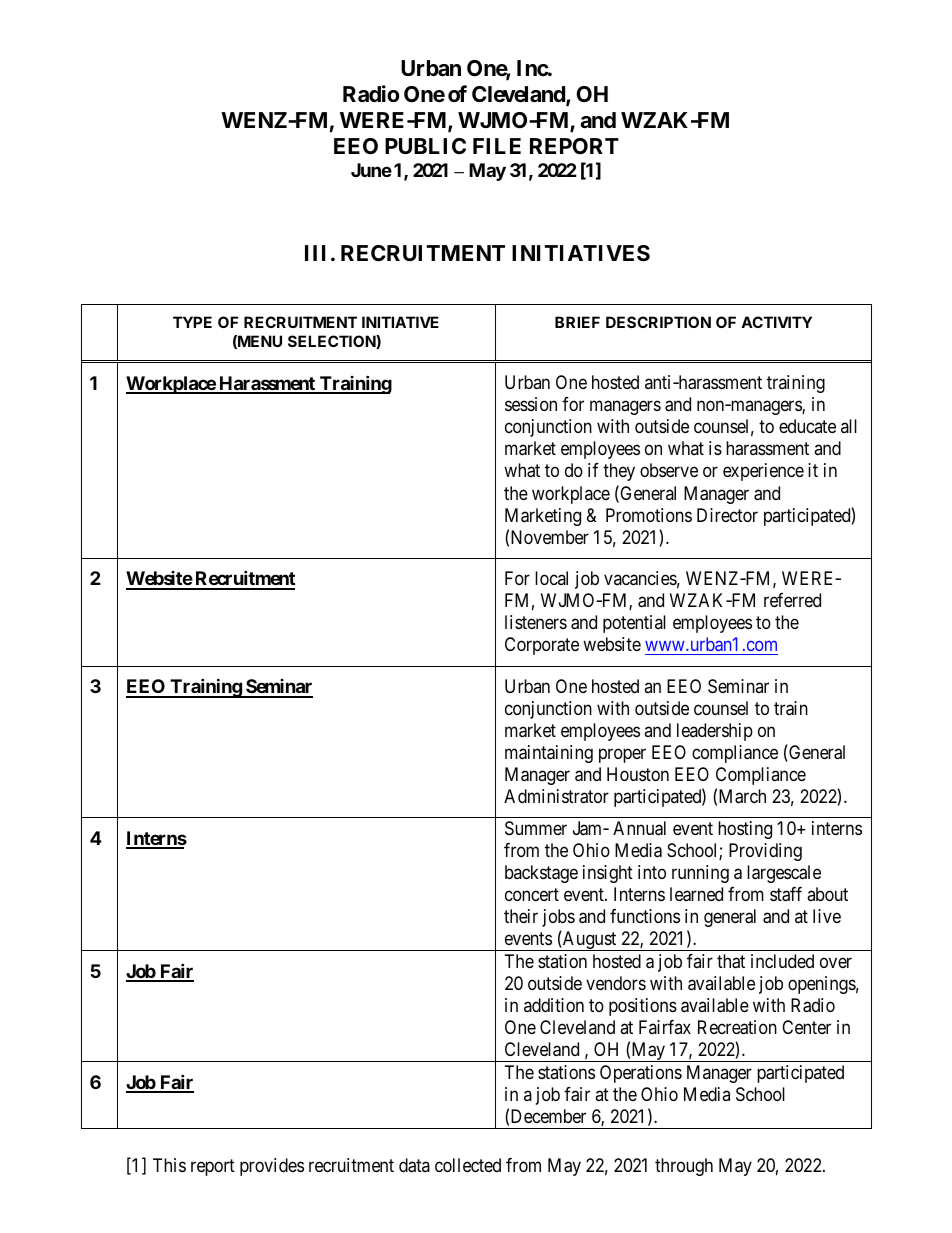  What do you see at coordinates (542, 646) in the document?
I see `Corporate` at bounding box center [542, 646].
